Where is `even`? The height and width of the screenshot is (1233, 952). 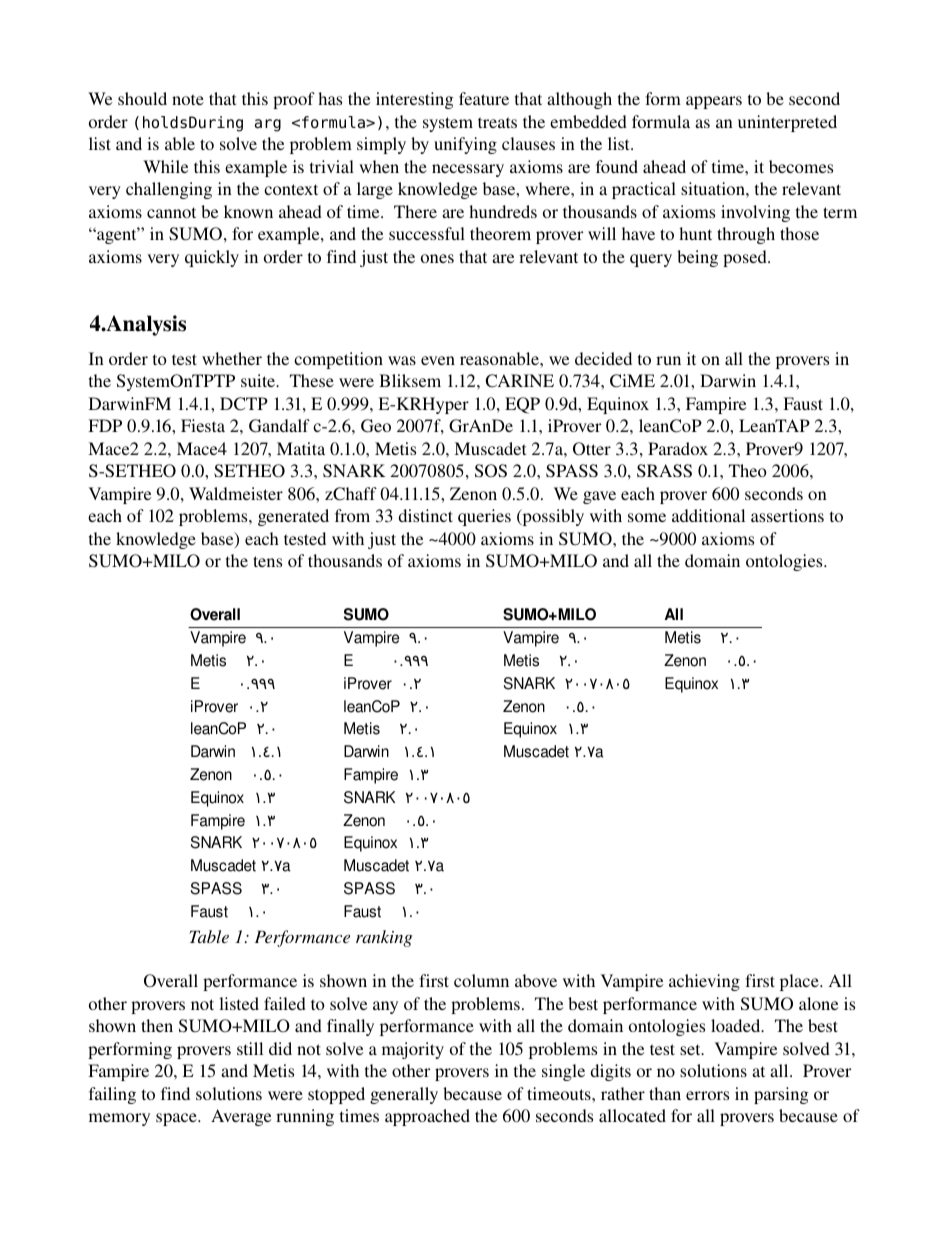 even is located at coordinates (438, 360).
